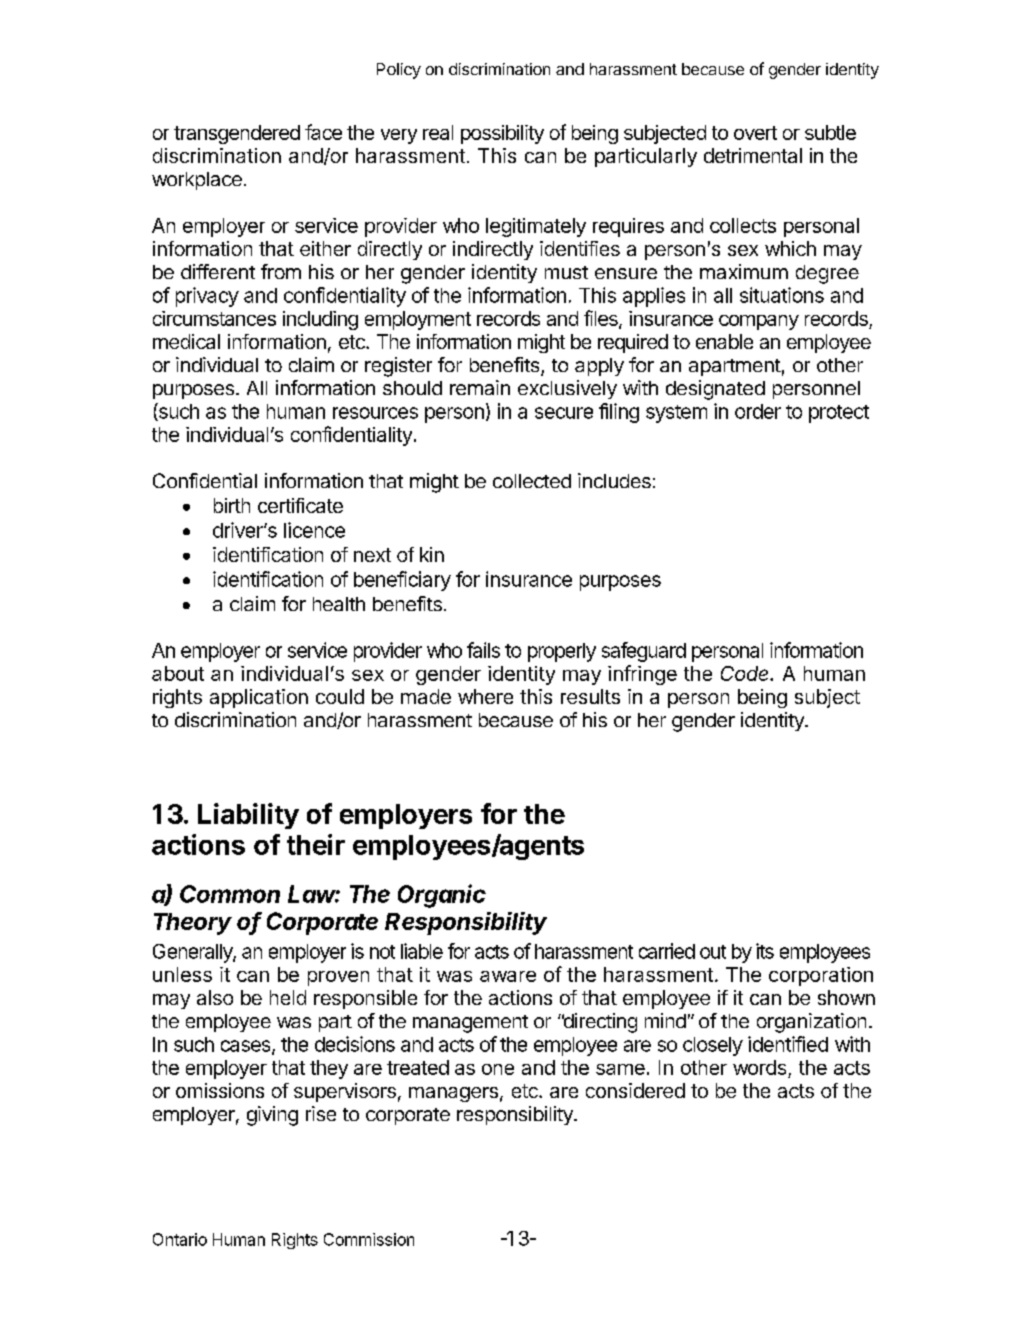 This screenshot has height=1333, width=1030. What do you see at coordinates (259, 698) in the screenshot?
I see `application` at bounding box center [259, 698].
